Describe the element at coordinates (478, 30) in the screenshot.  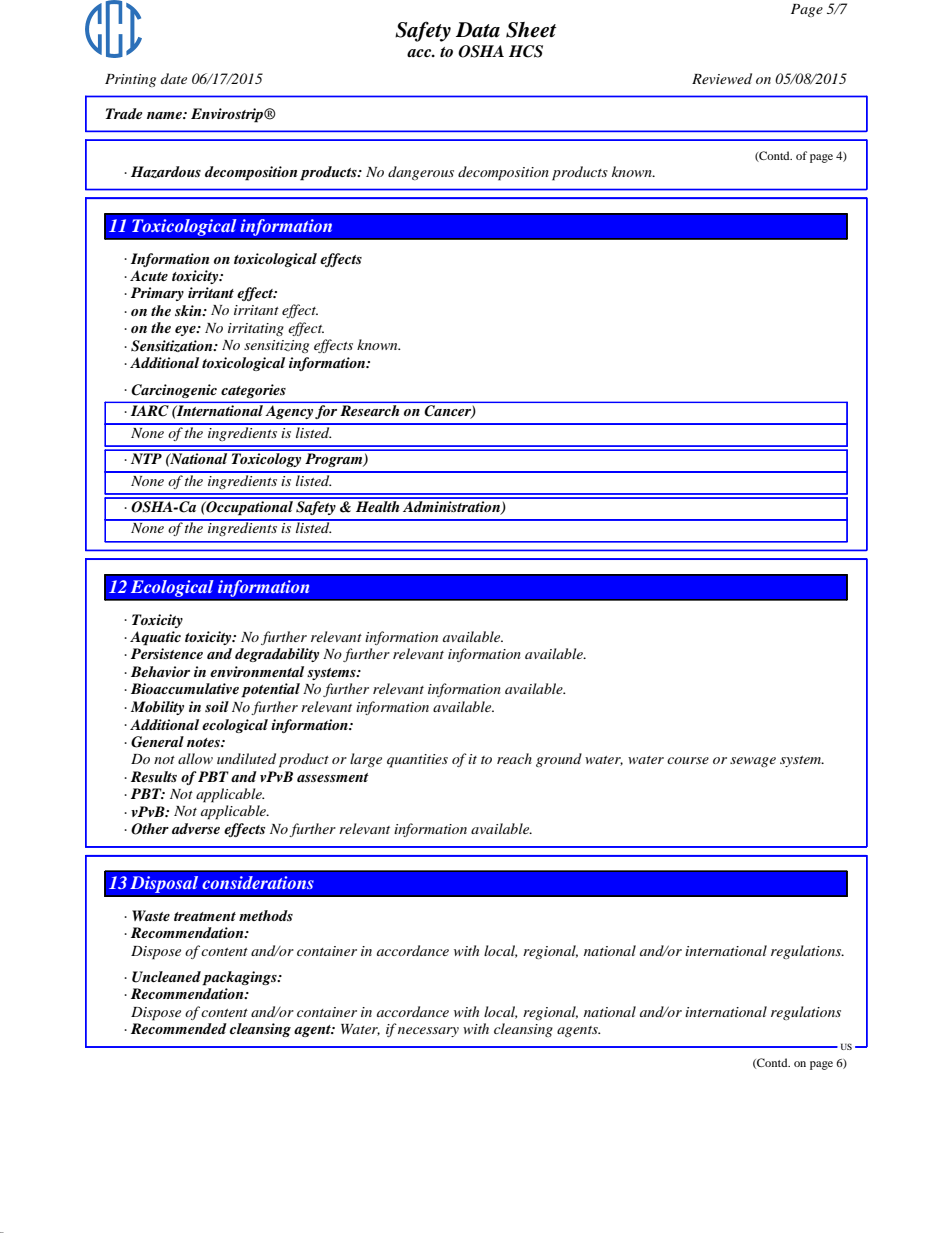
I see `Data` at that location.
